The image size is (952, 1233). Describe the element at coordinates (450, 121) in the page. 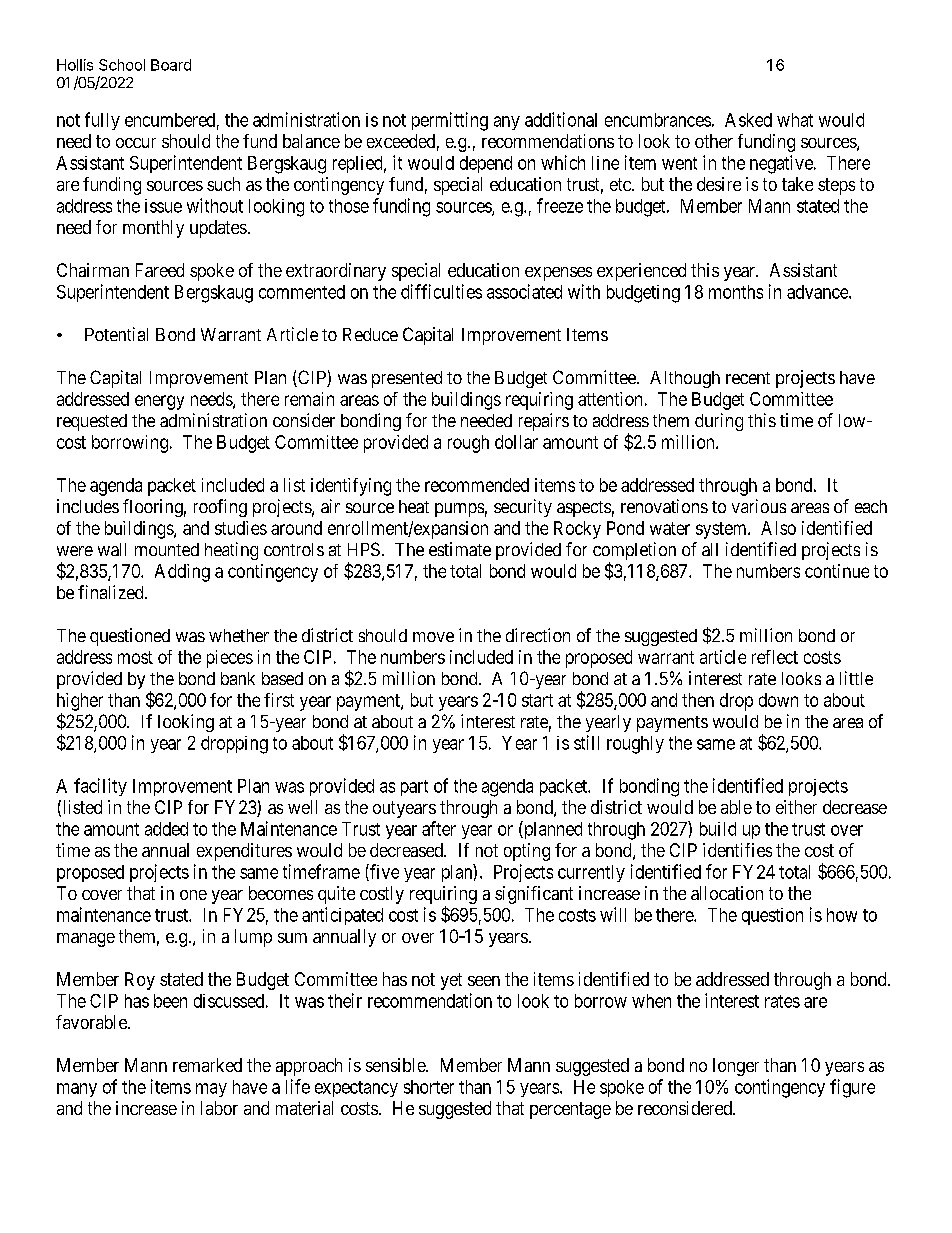

I see `permitting` at that location.
